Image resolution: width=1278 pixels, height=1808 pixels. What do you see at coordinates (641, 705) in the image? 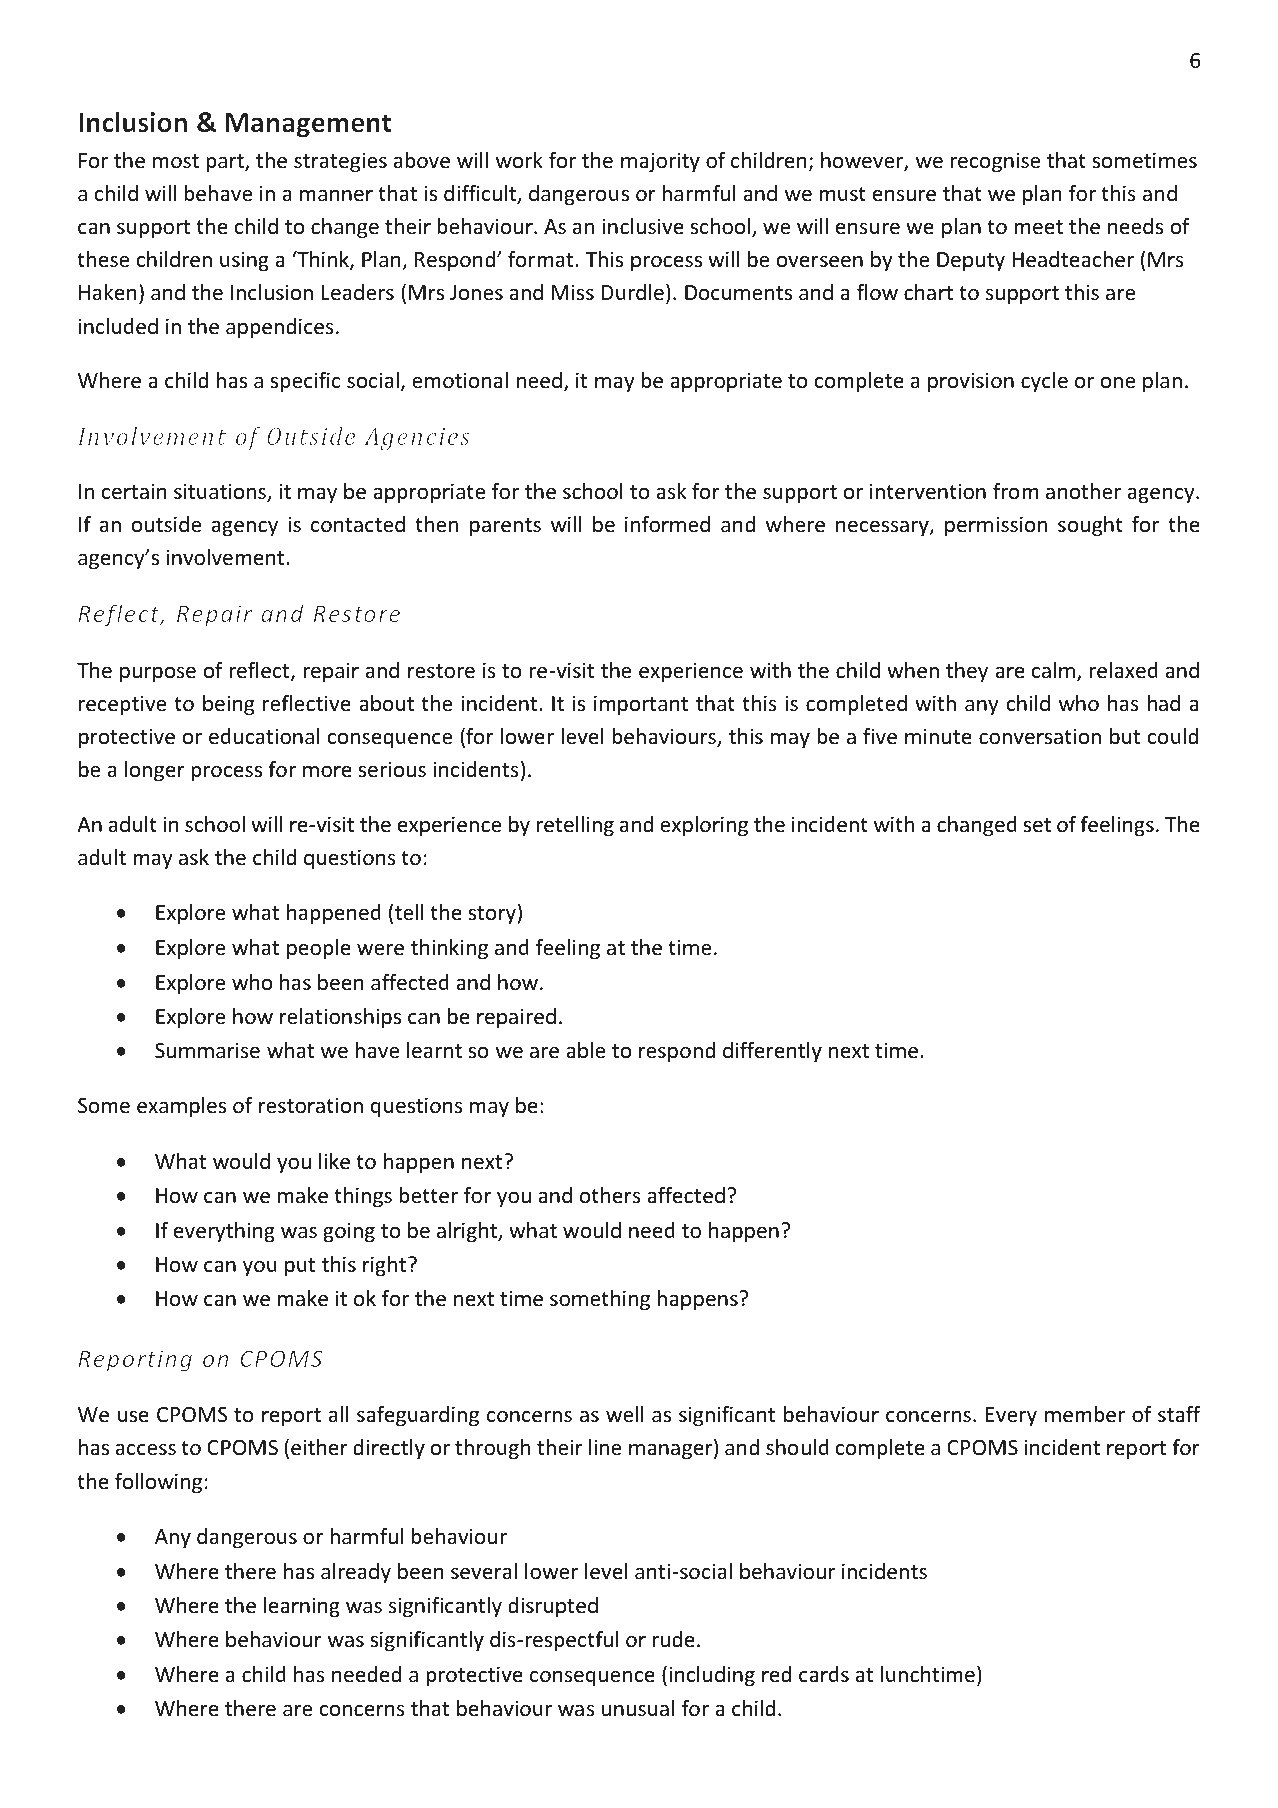
I see `important` at bounding box center [641, 705].
